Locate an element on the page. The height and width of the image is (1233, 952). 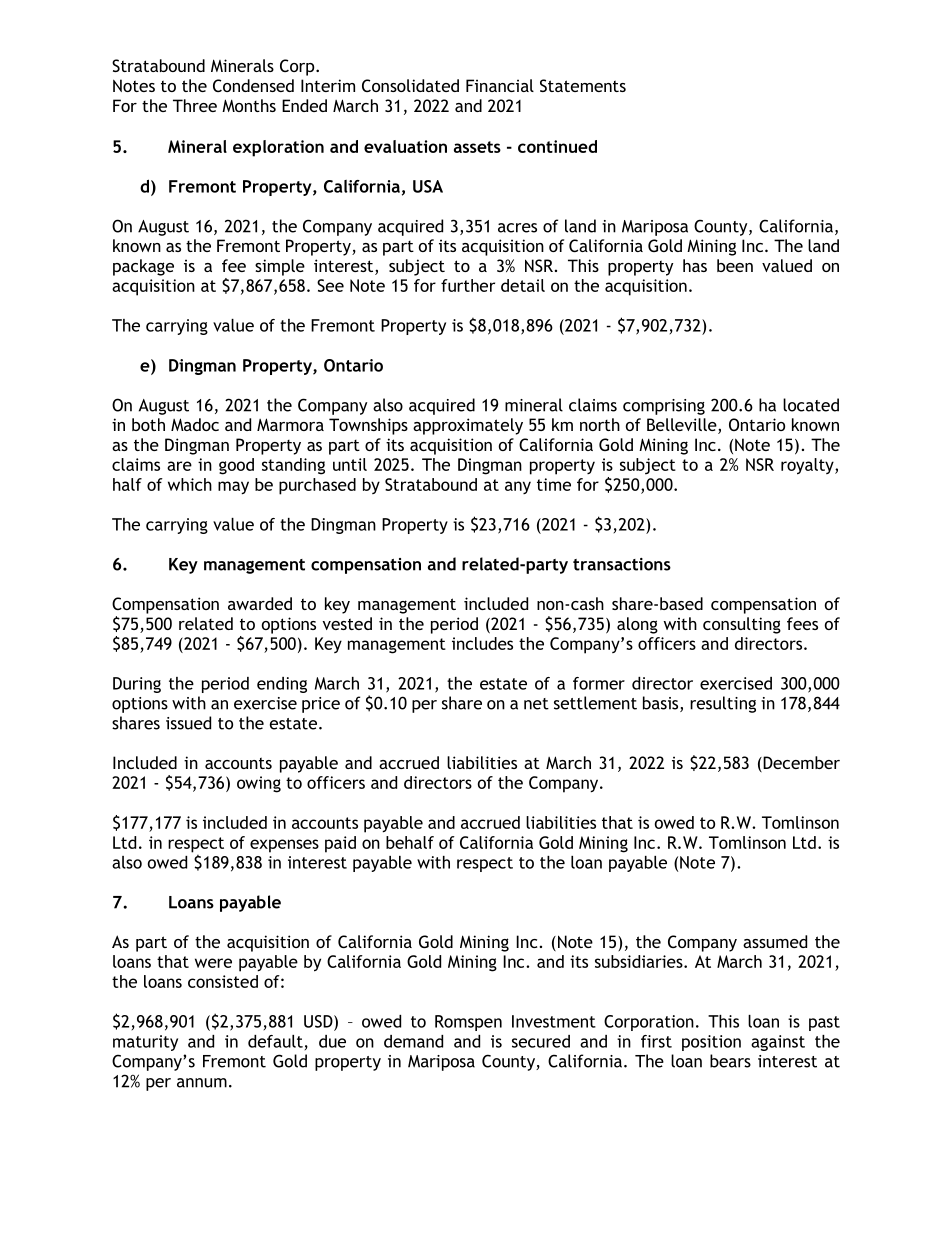
Statements is located at coordinates (583, 85).
